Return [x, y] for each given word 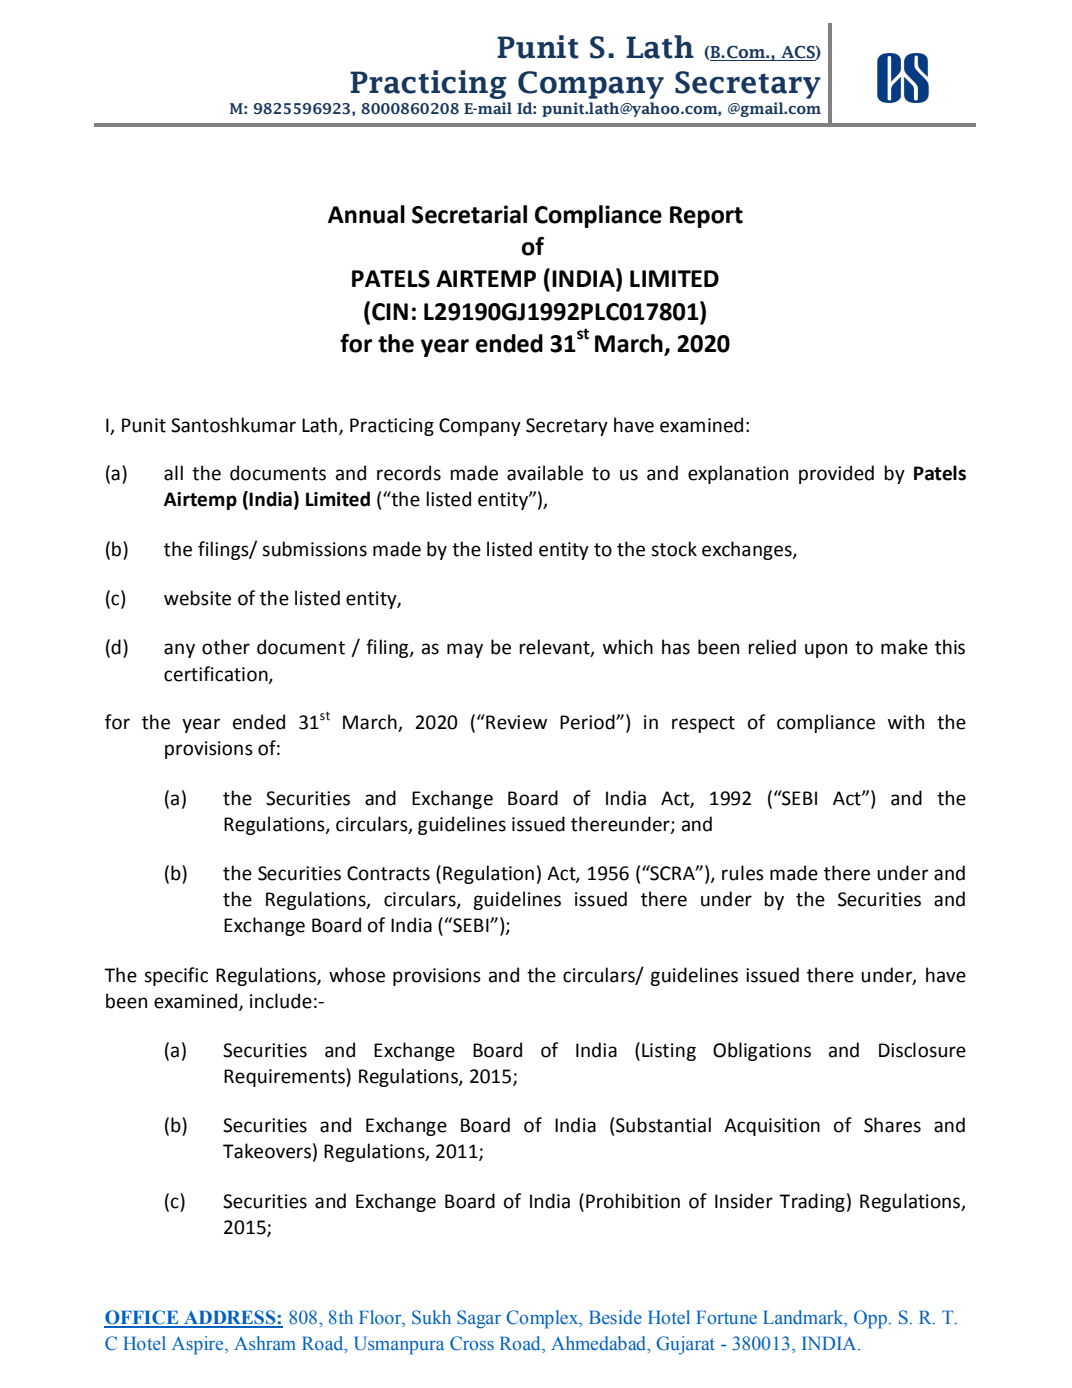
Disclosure [922, 1050]
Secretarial [469, 214]
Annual [366, 214]
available [545, 473]
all [173, 473]
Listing [669, 1052]
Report [706, 217]
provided [836, 474]
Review [515, 722]
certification [217, 674]
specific [176, 976]
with [906, 722]
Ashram [265, 1343]
